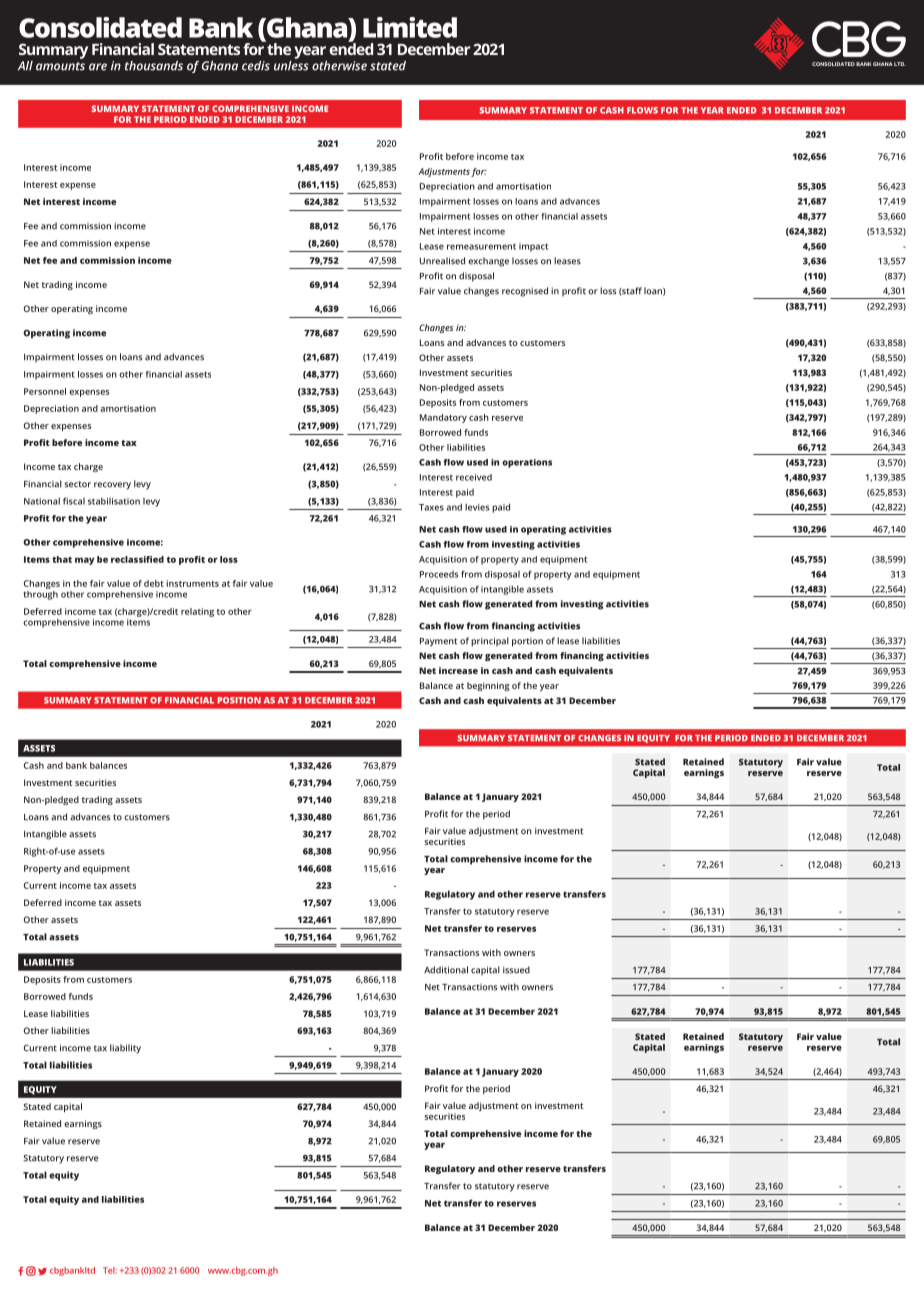 The image size is (924, 1294). Describe the element at coordinates (477, 507) in the image. I see `levies` at that location.
